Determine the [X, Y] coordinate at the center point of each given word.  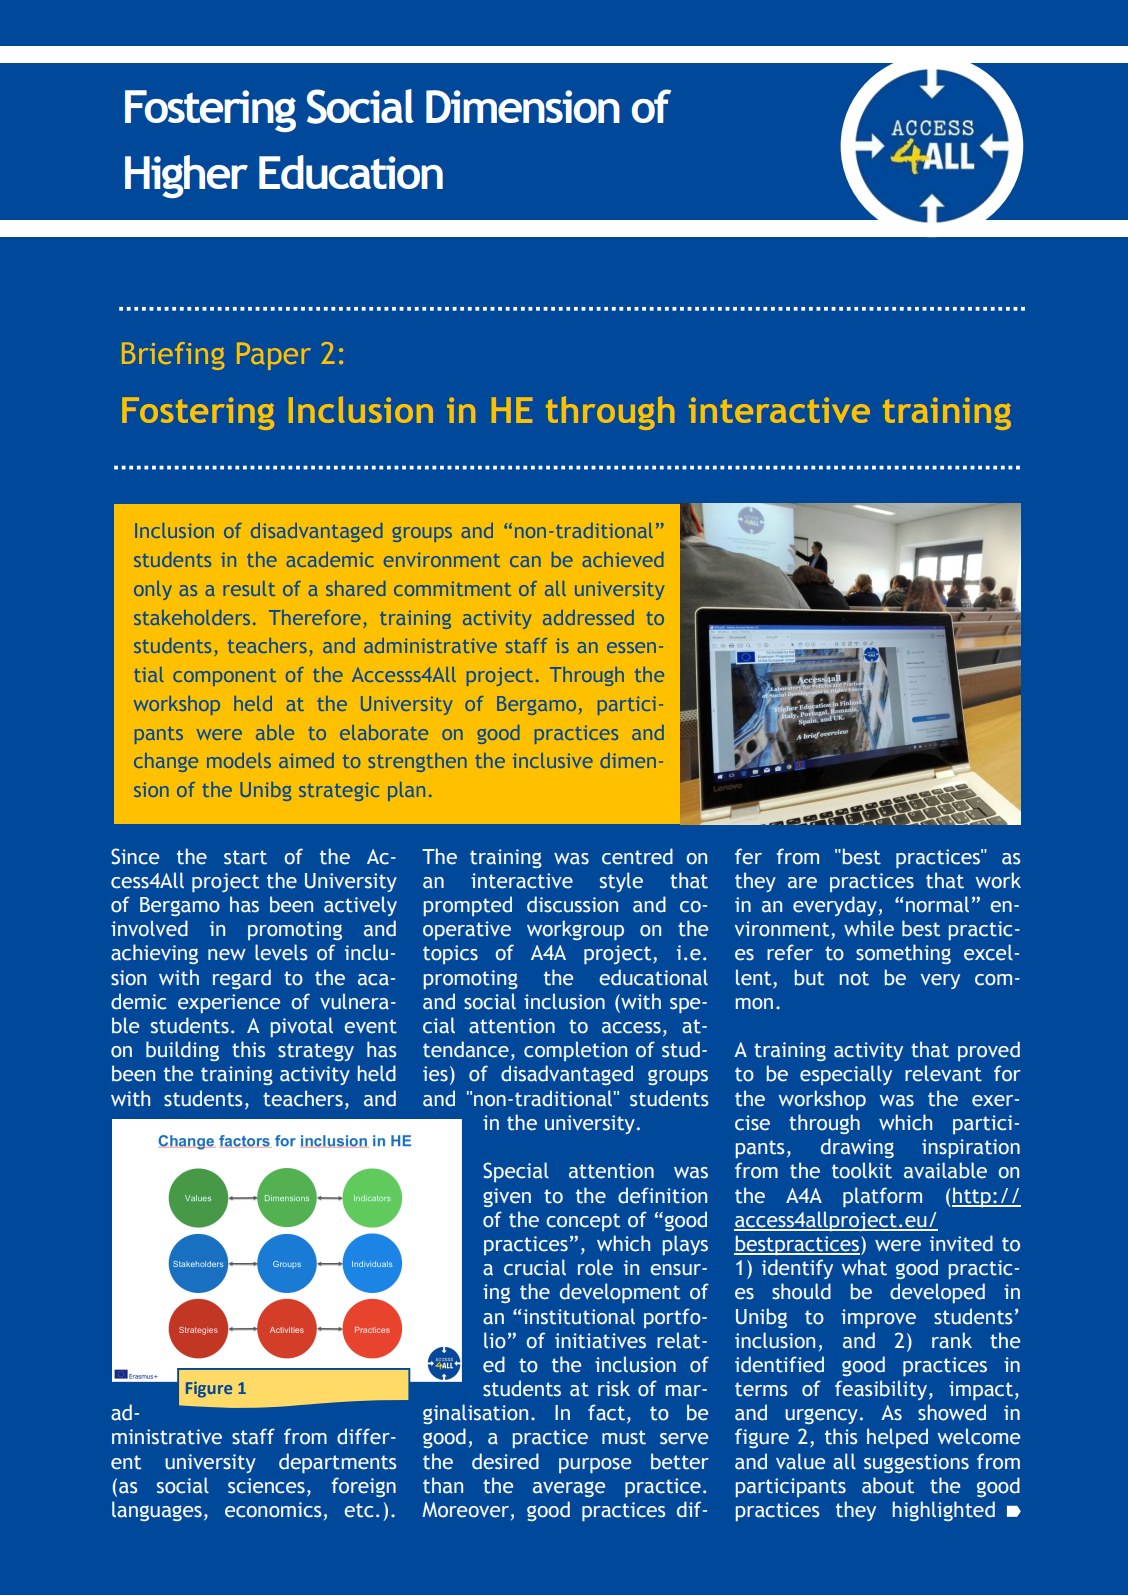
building [182, 1051]
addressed [588, 617]
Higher [186, 176]
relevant [943, 1073]
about [888, 1485]
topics [450, 954]
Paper [274, 356]
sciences [266, 1486]
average [569, 1489]
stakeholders [192, 617]
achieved [623, 559]
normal [937, 904]
